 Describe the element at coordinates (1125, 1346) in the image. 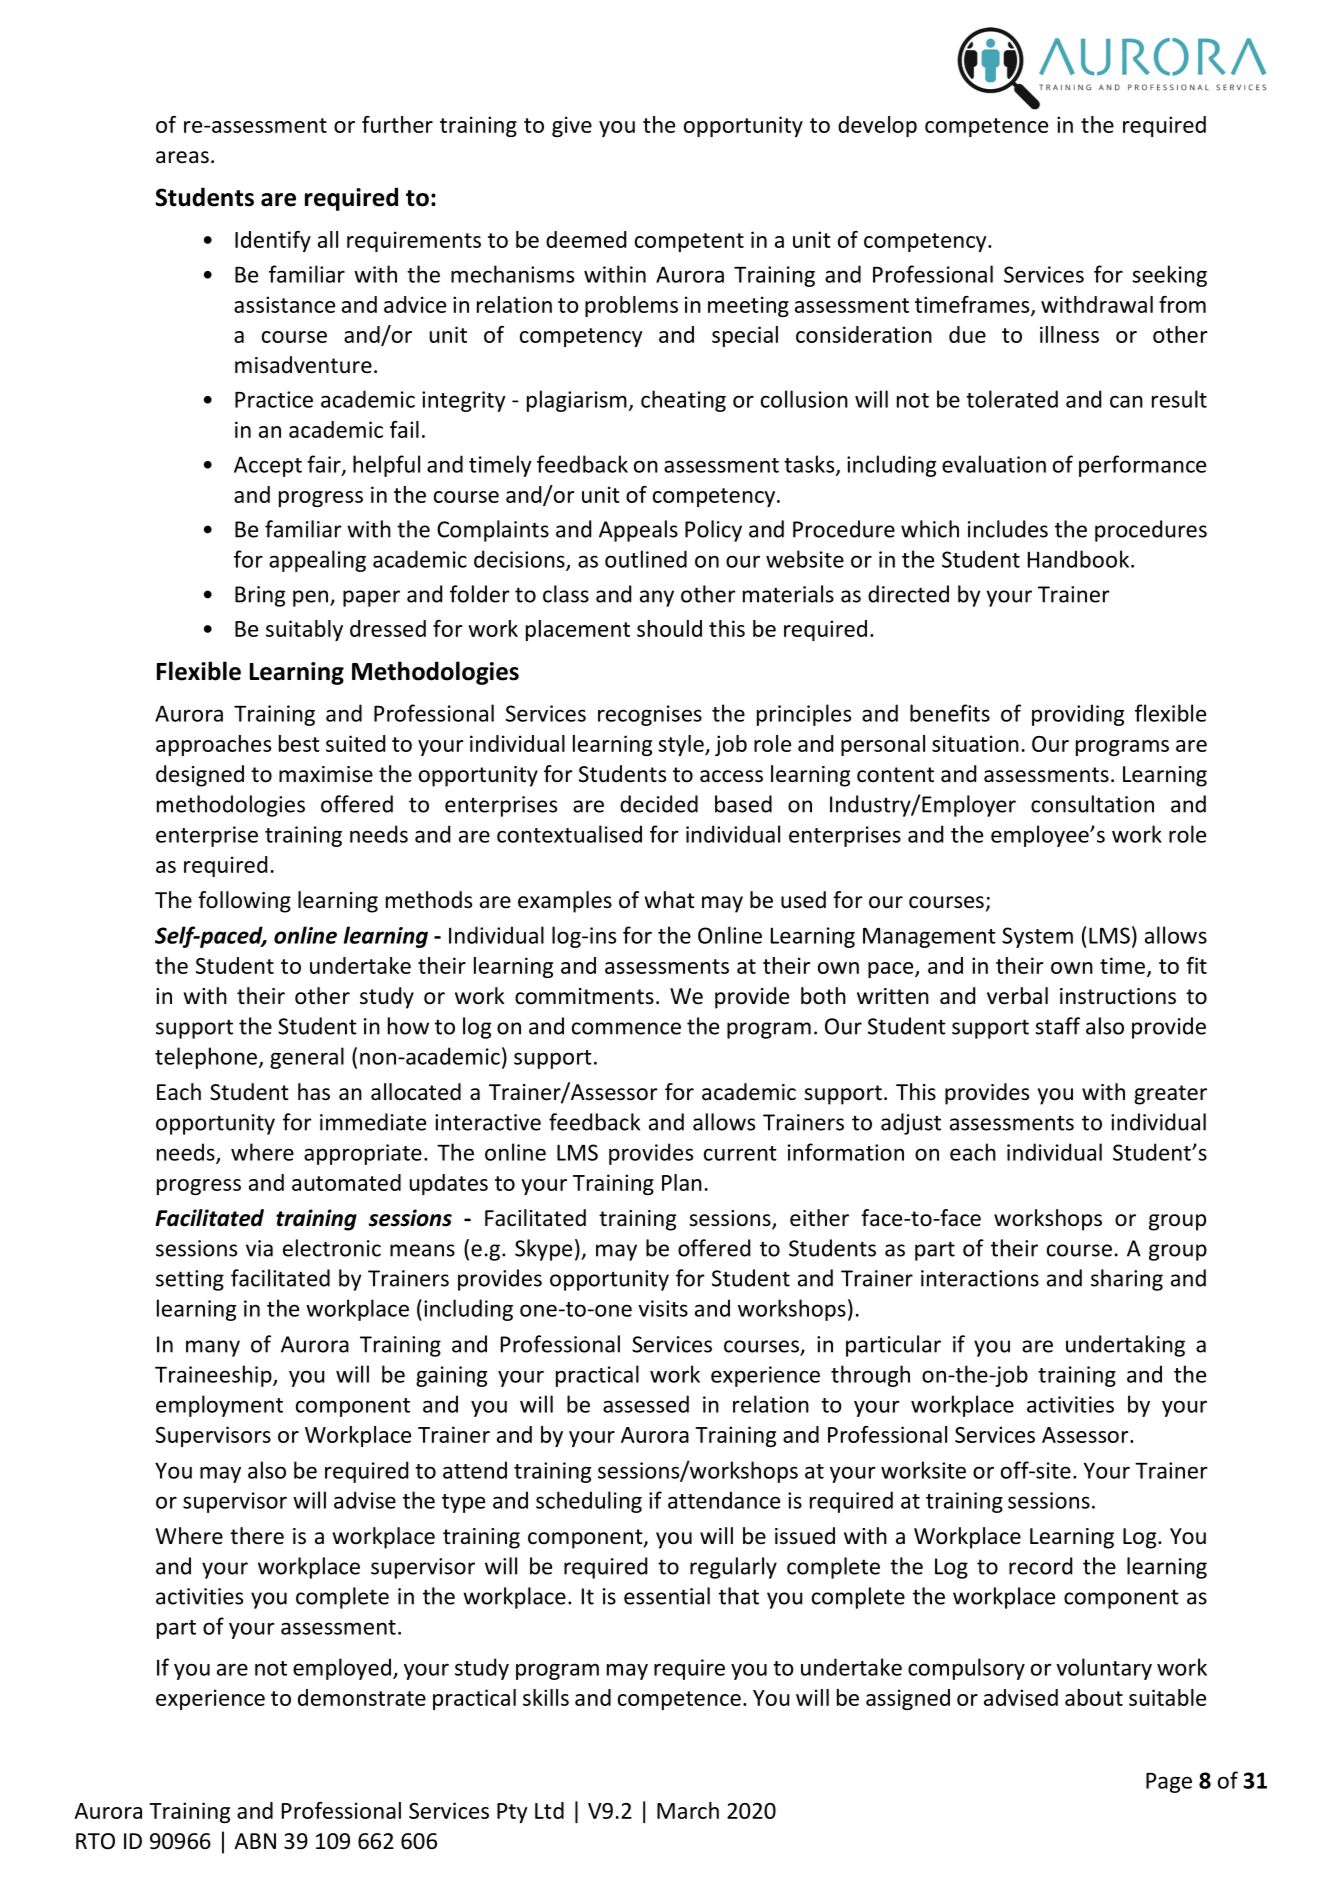

I see `undertaking` at that location.
